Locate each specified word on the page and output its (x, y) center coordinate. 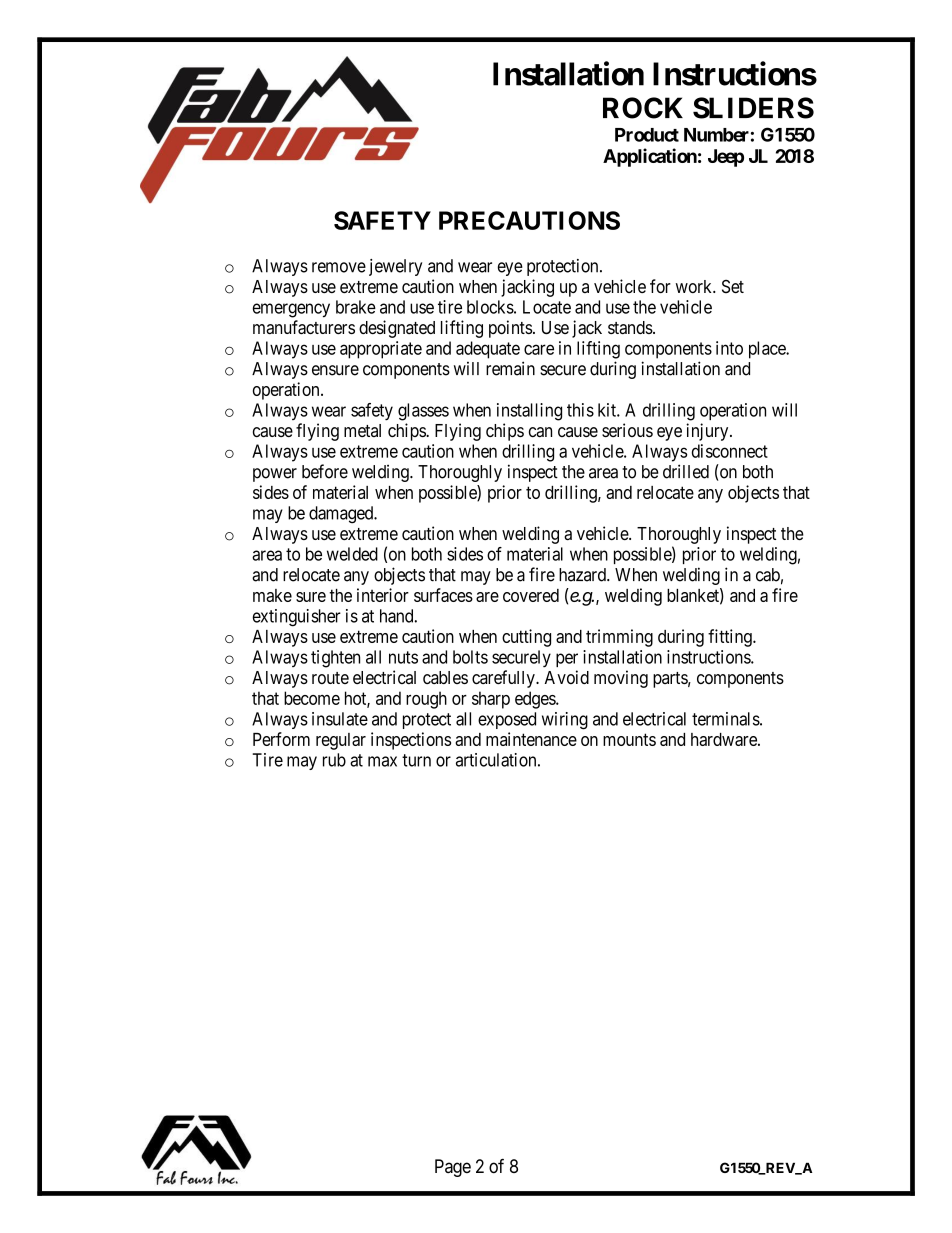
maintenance (531, 739)
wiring (565, 721)
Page (453, 1168)
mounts (629, 739)
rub (334, 760)
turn (416, 760)
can (540, 432)
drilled (686, 471)
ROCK (643, 108)
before (325, 471)
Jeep (726, 158)
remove (339, 267)
